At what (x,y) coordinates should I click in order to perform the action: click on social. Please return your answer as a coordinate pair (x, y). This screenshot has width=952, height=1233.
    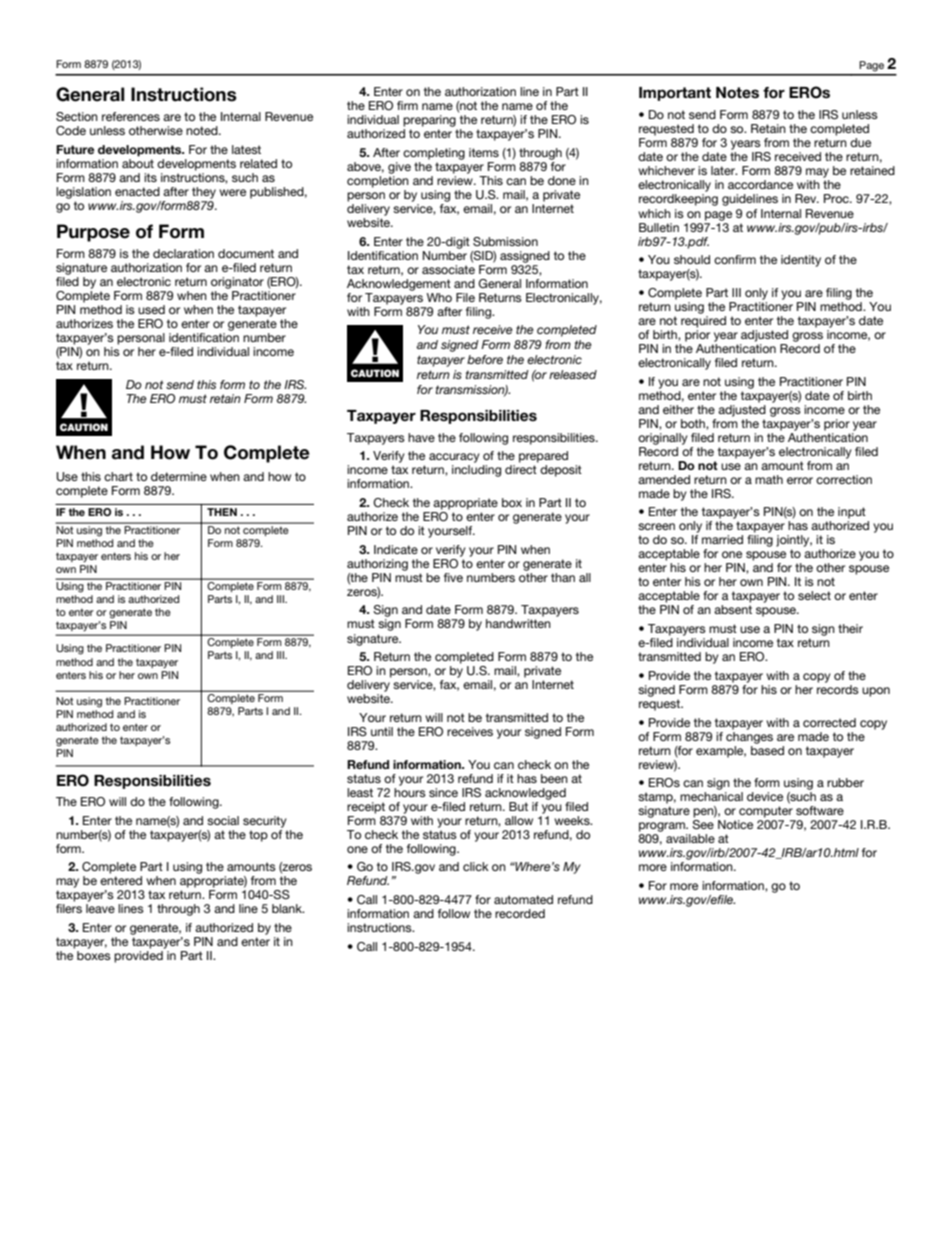
    Looking at the image, I should click on (223, 820).
